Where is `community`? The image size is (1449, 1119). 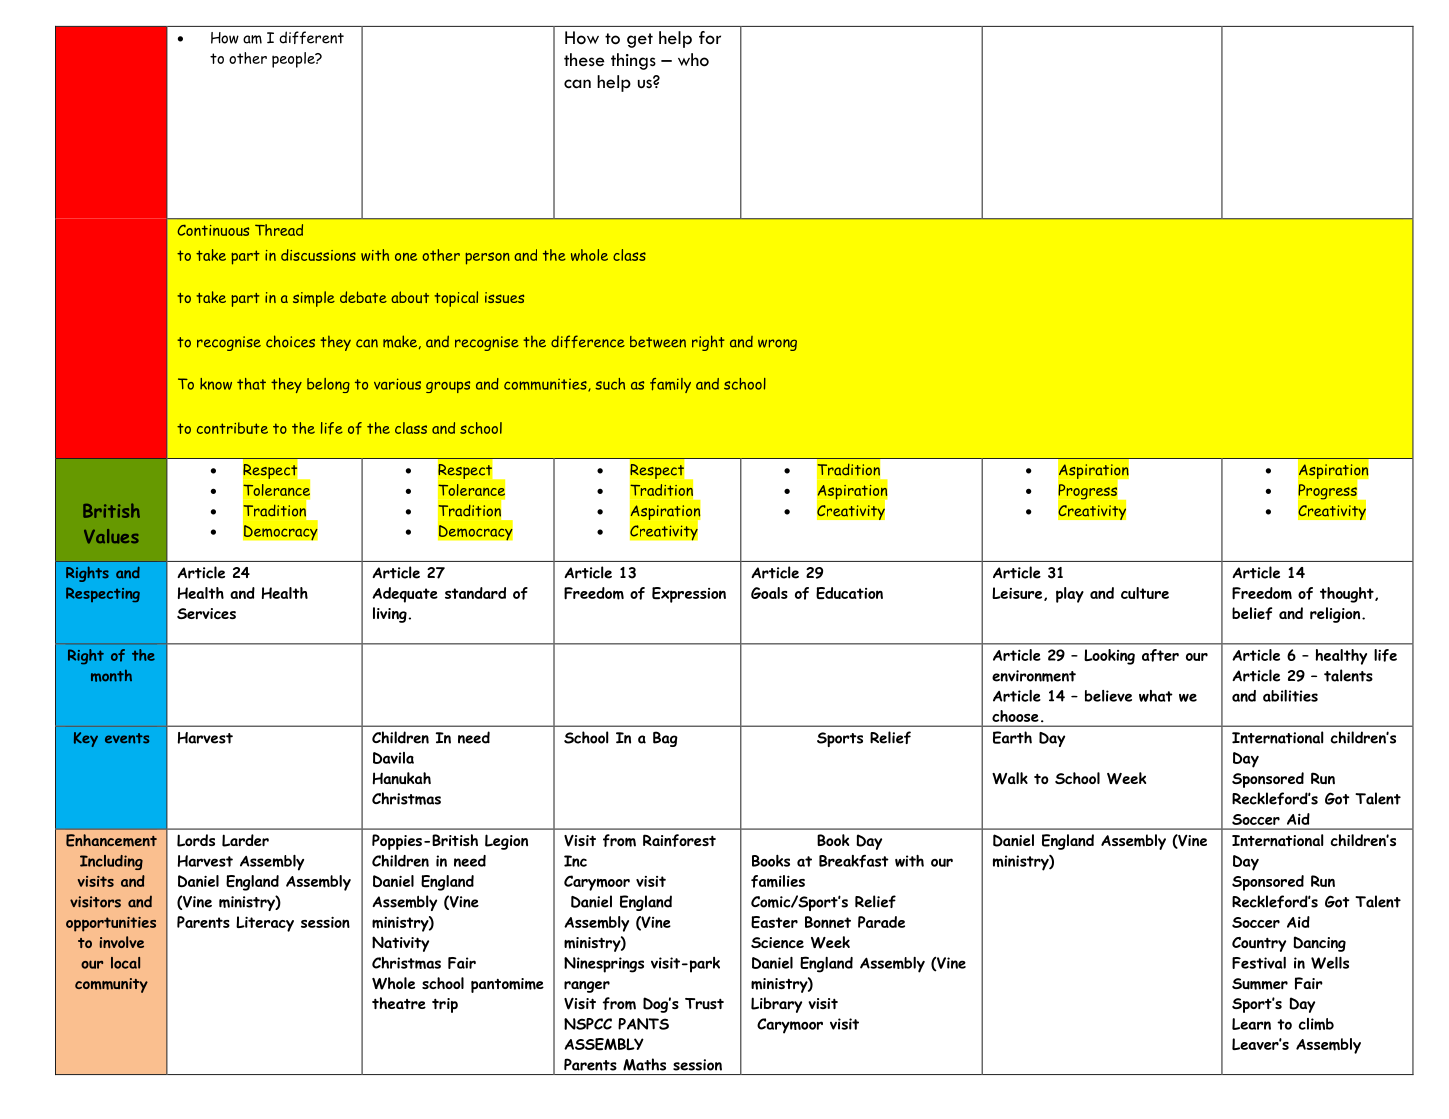 community is located at coordinates (111, 985).
